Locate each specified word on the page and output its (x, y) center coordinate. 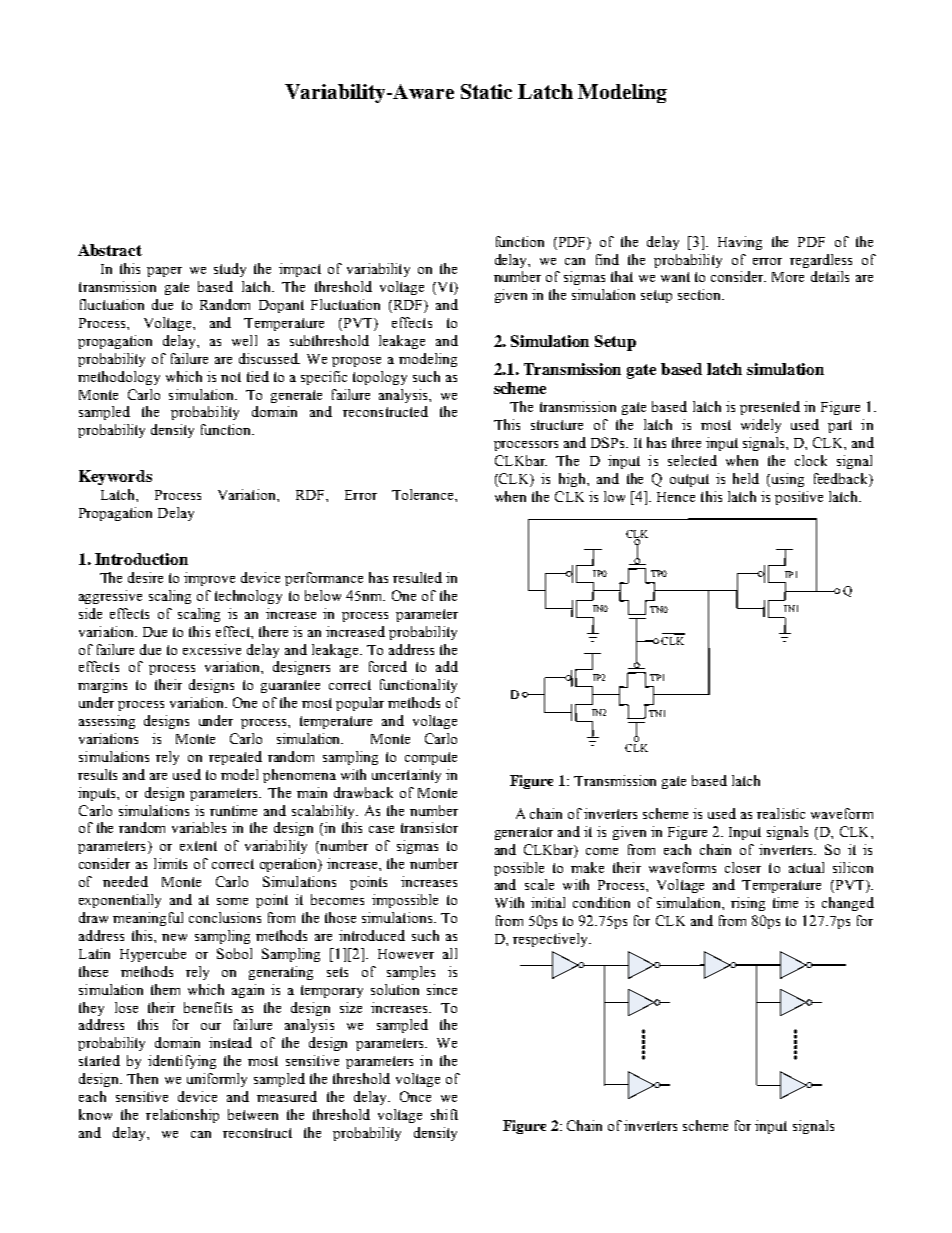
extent (198, 846)
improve (209, 579)
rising (748, 904)
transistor (429, 827)
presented (770, 408)
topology (380, 378)
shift (444, 1114)
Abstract (110, 250)
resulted (417, 577)
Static (486, 91)
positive (799, 498)
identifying (182, 1062)
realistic (781, 813)
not (231, 377)
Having (740, 243)
